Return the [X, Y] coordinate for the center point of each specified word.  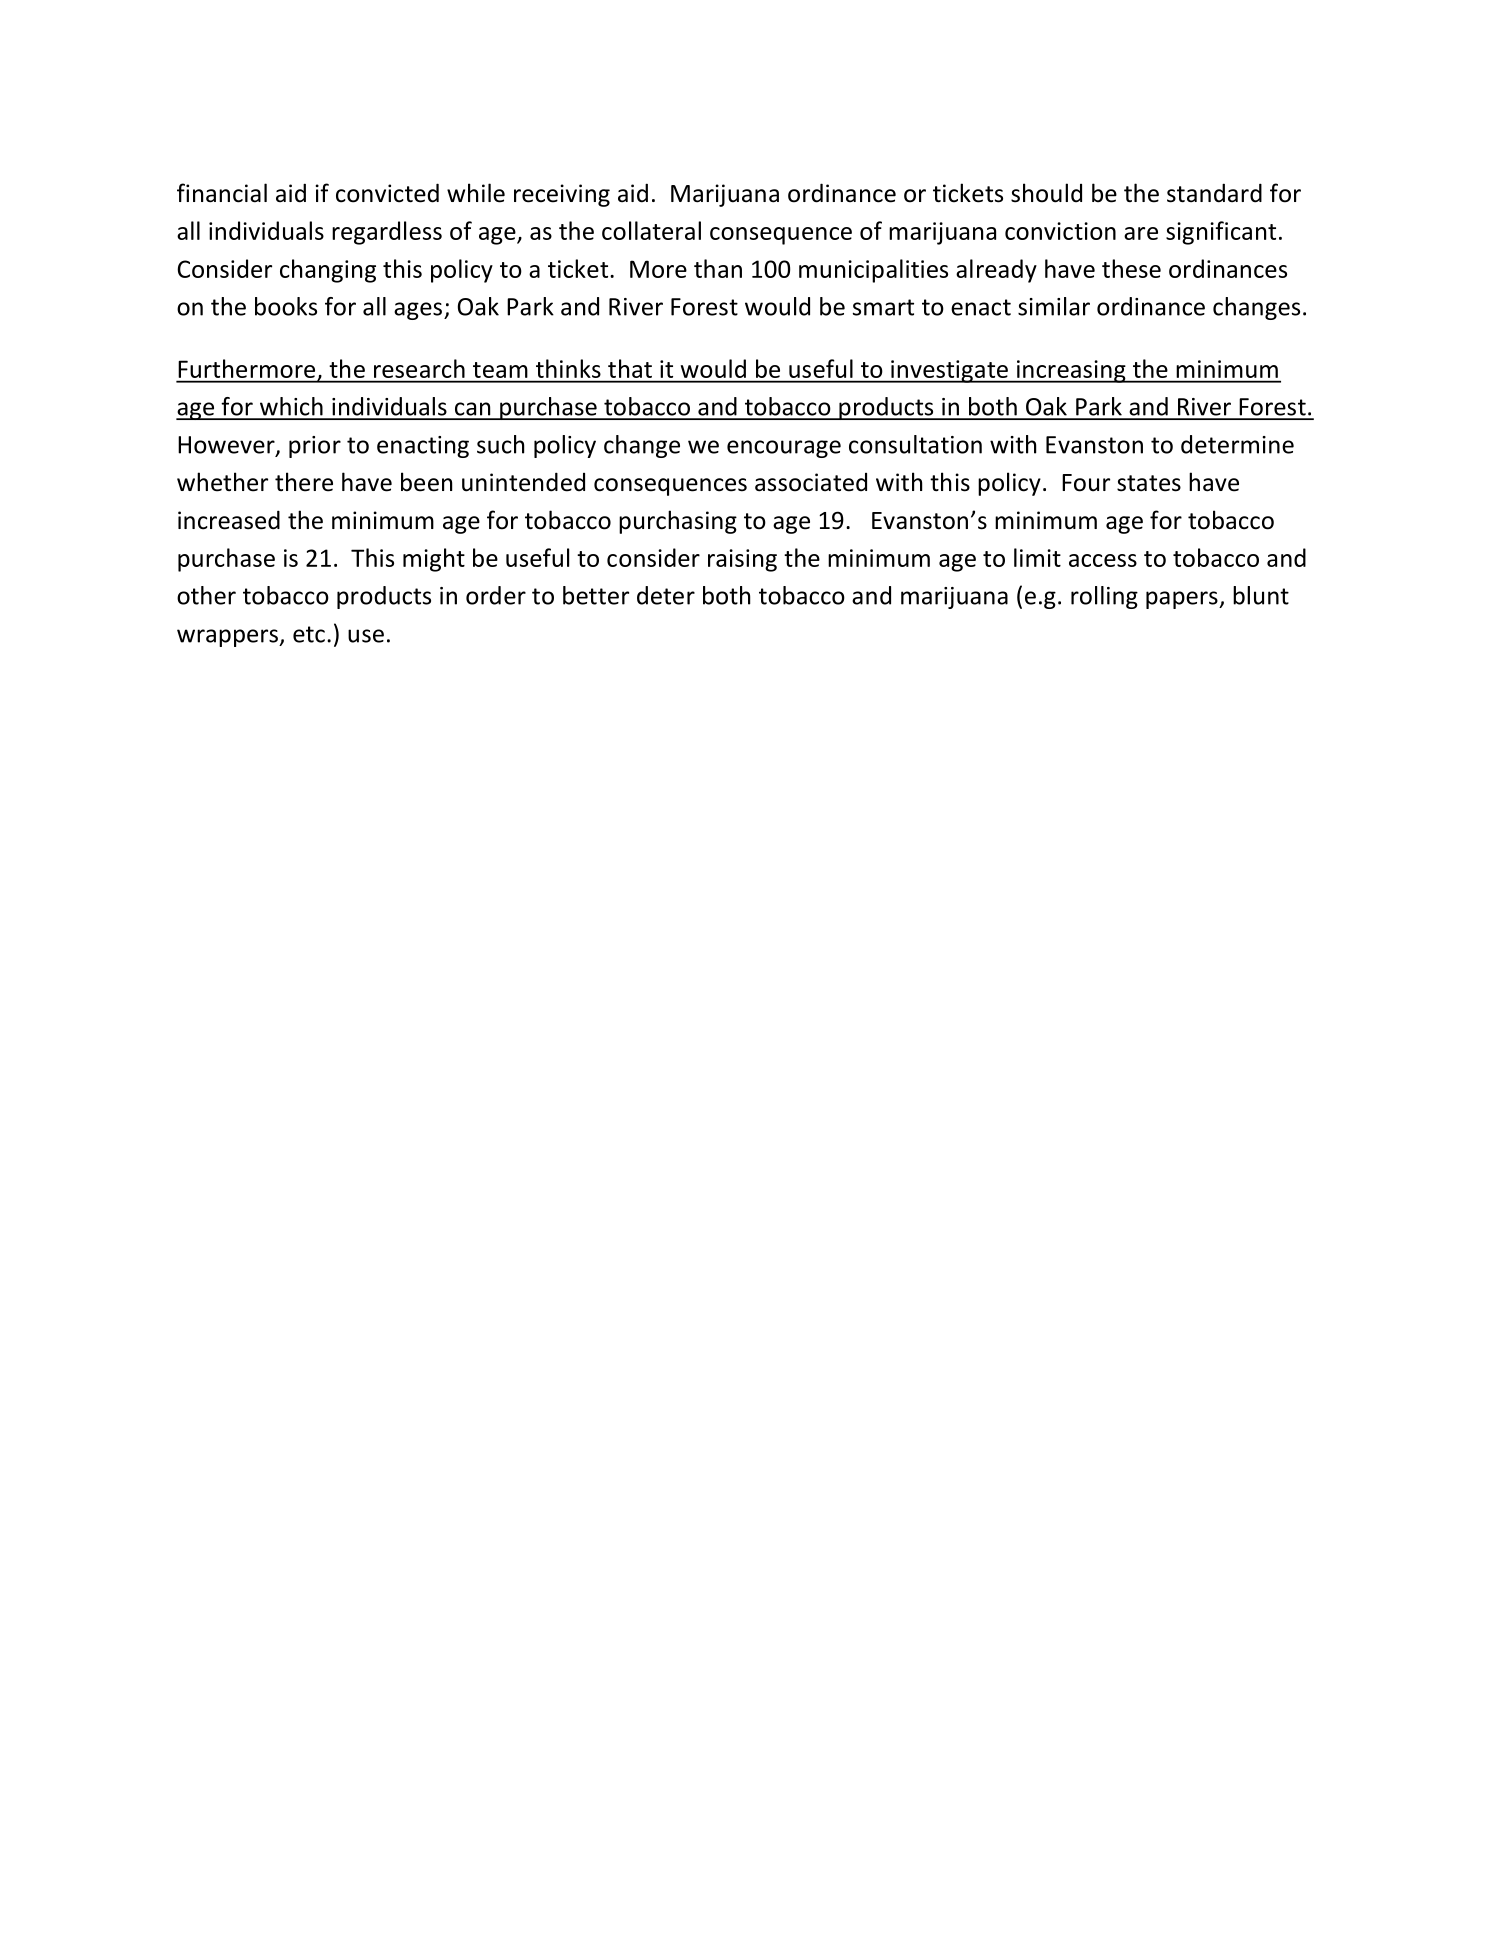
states [1149, 483]
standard [1214, 193]
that [630, 368]
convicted [387, 193]
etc [309, 634]
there [304, 482]
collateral [651, 230]
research [419, 368]
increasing [1071, 371]
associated [811, 482]
